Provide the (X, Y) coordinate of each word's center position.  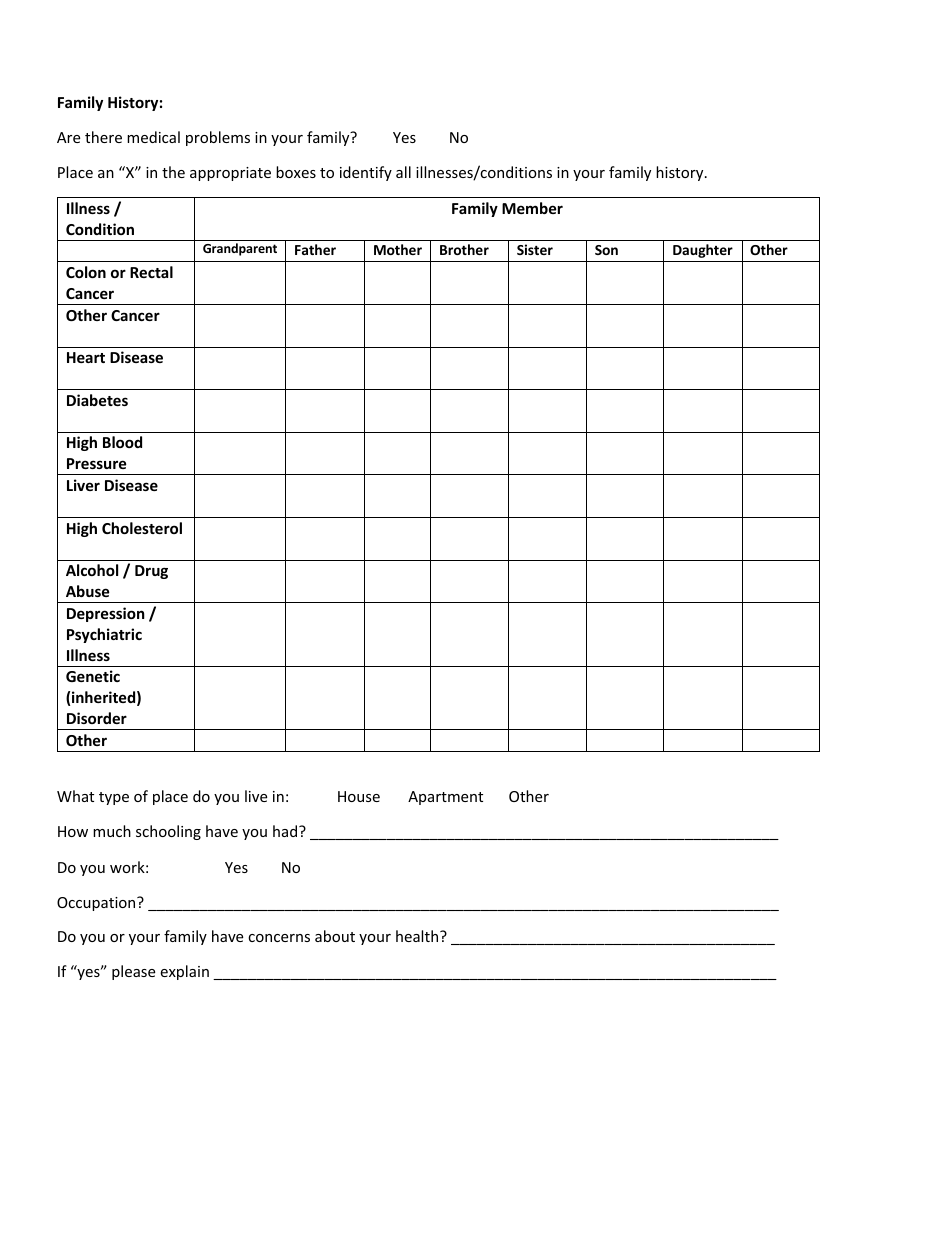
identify (366, 173)
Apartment (445, 798)
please (133, 972)
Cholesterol (142, 528)
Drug (151, 572)
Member (532, 208)
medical (153, 137)
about (335, 936)
